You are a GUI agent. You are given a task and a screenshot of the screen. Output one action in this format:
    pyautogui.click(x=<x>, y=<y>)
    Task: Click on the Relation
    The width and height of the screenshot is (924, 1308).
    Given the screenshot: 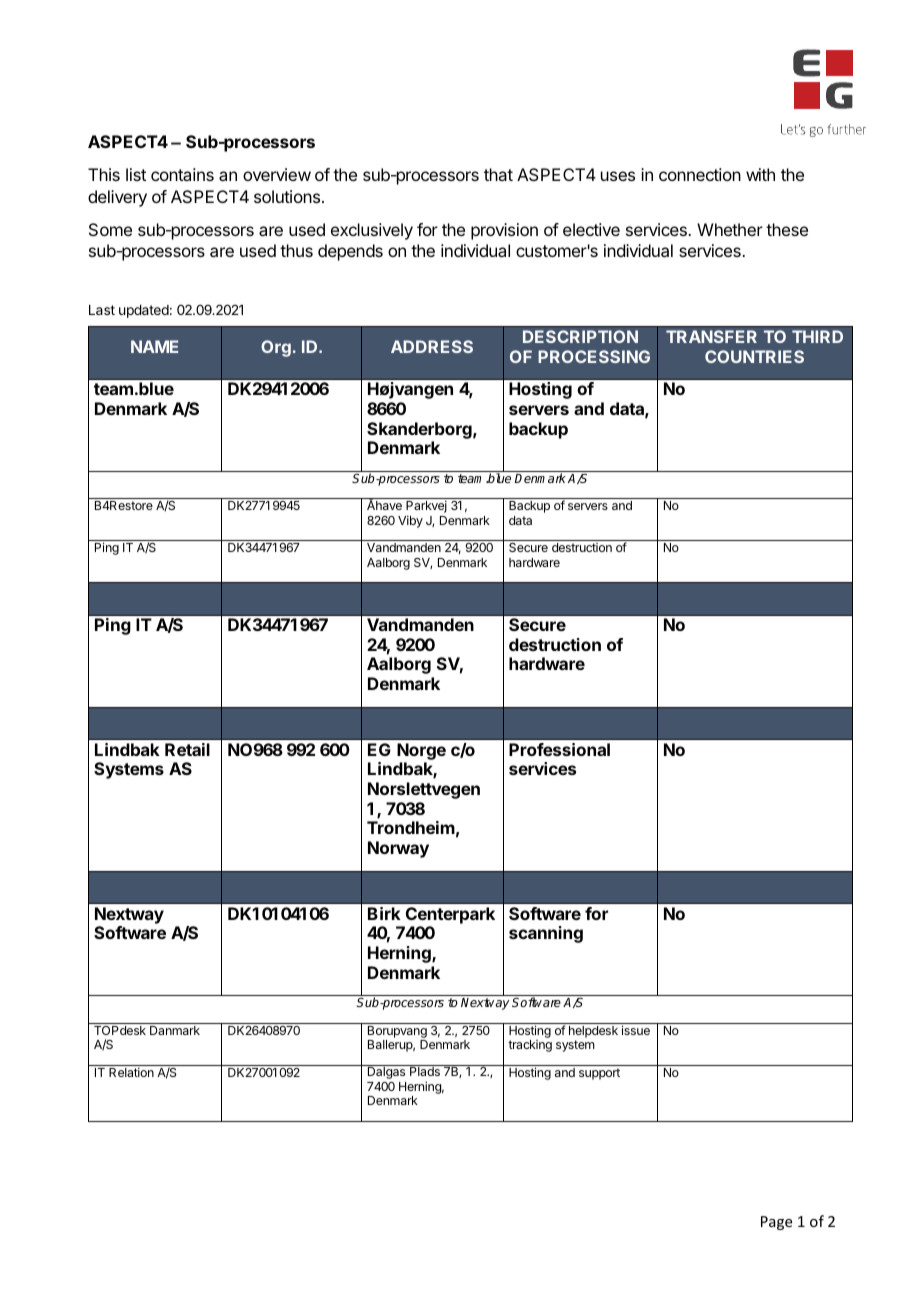 What is the action you would take?
    pyautogui.click(x=131, y=1072)
